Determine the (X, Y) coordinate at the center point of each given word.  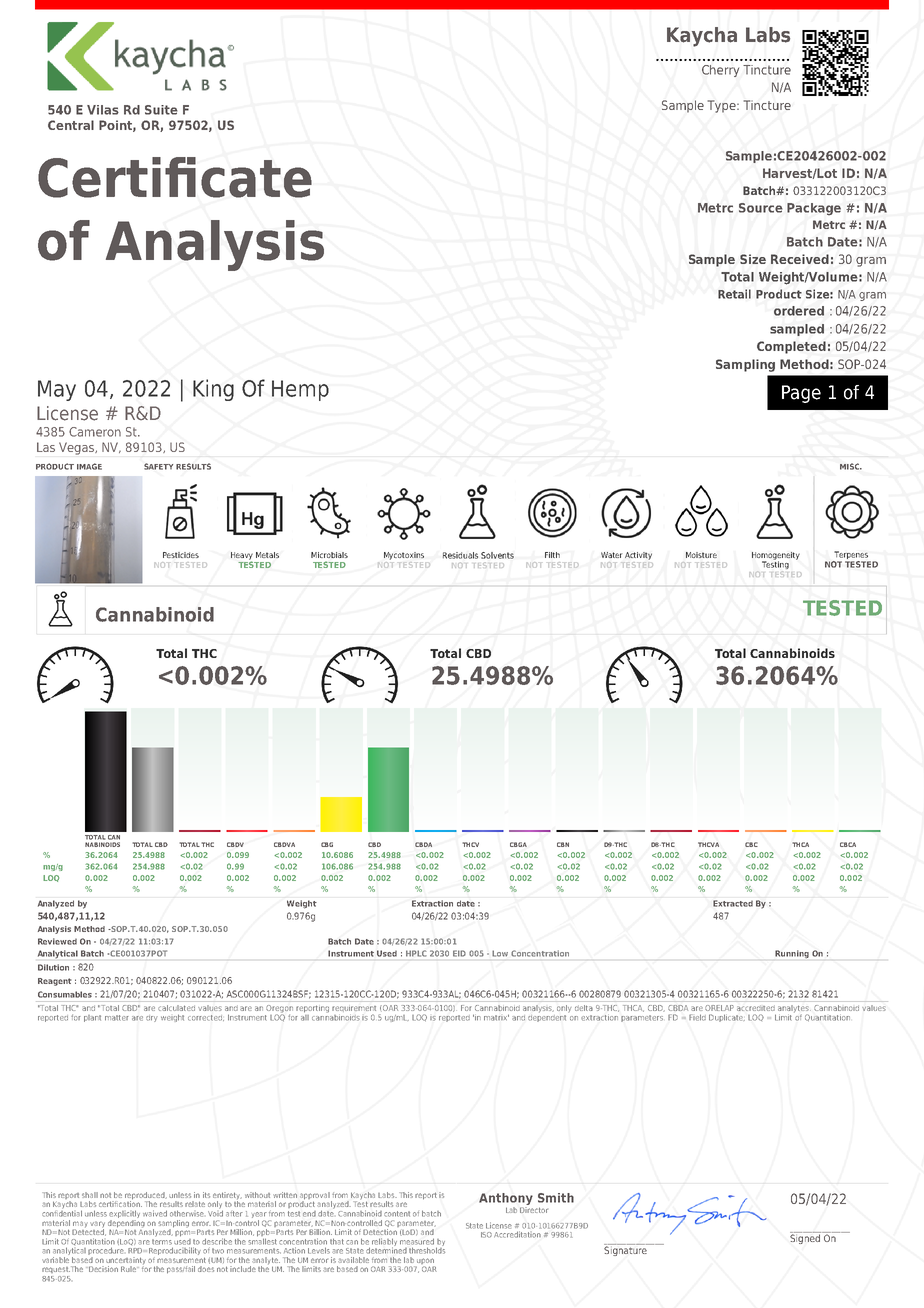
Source (761, 208)
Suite (161, 110)
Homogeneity (776, 557)
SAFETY (158, 466)
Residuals (460, 555)
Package (814, 209)
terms (162, 1240)
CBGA (518, 844)
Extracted (733, 903)
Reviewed (57, 941)
